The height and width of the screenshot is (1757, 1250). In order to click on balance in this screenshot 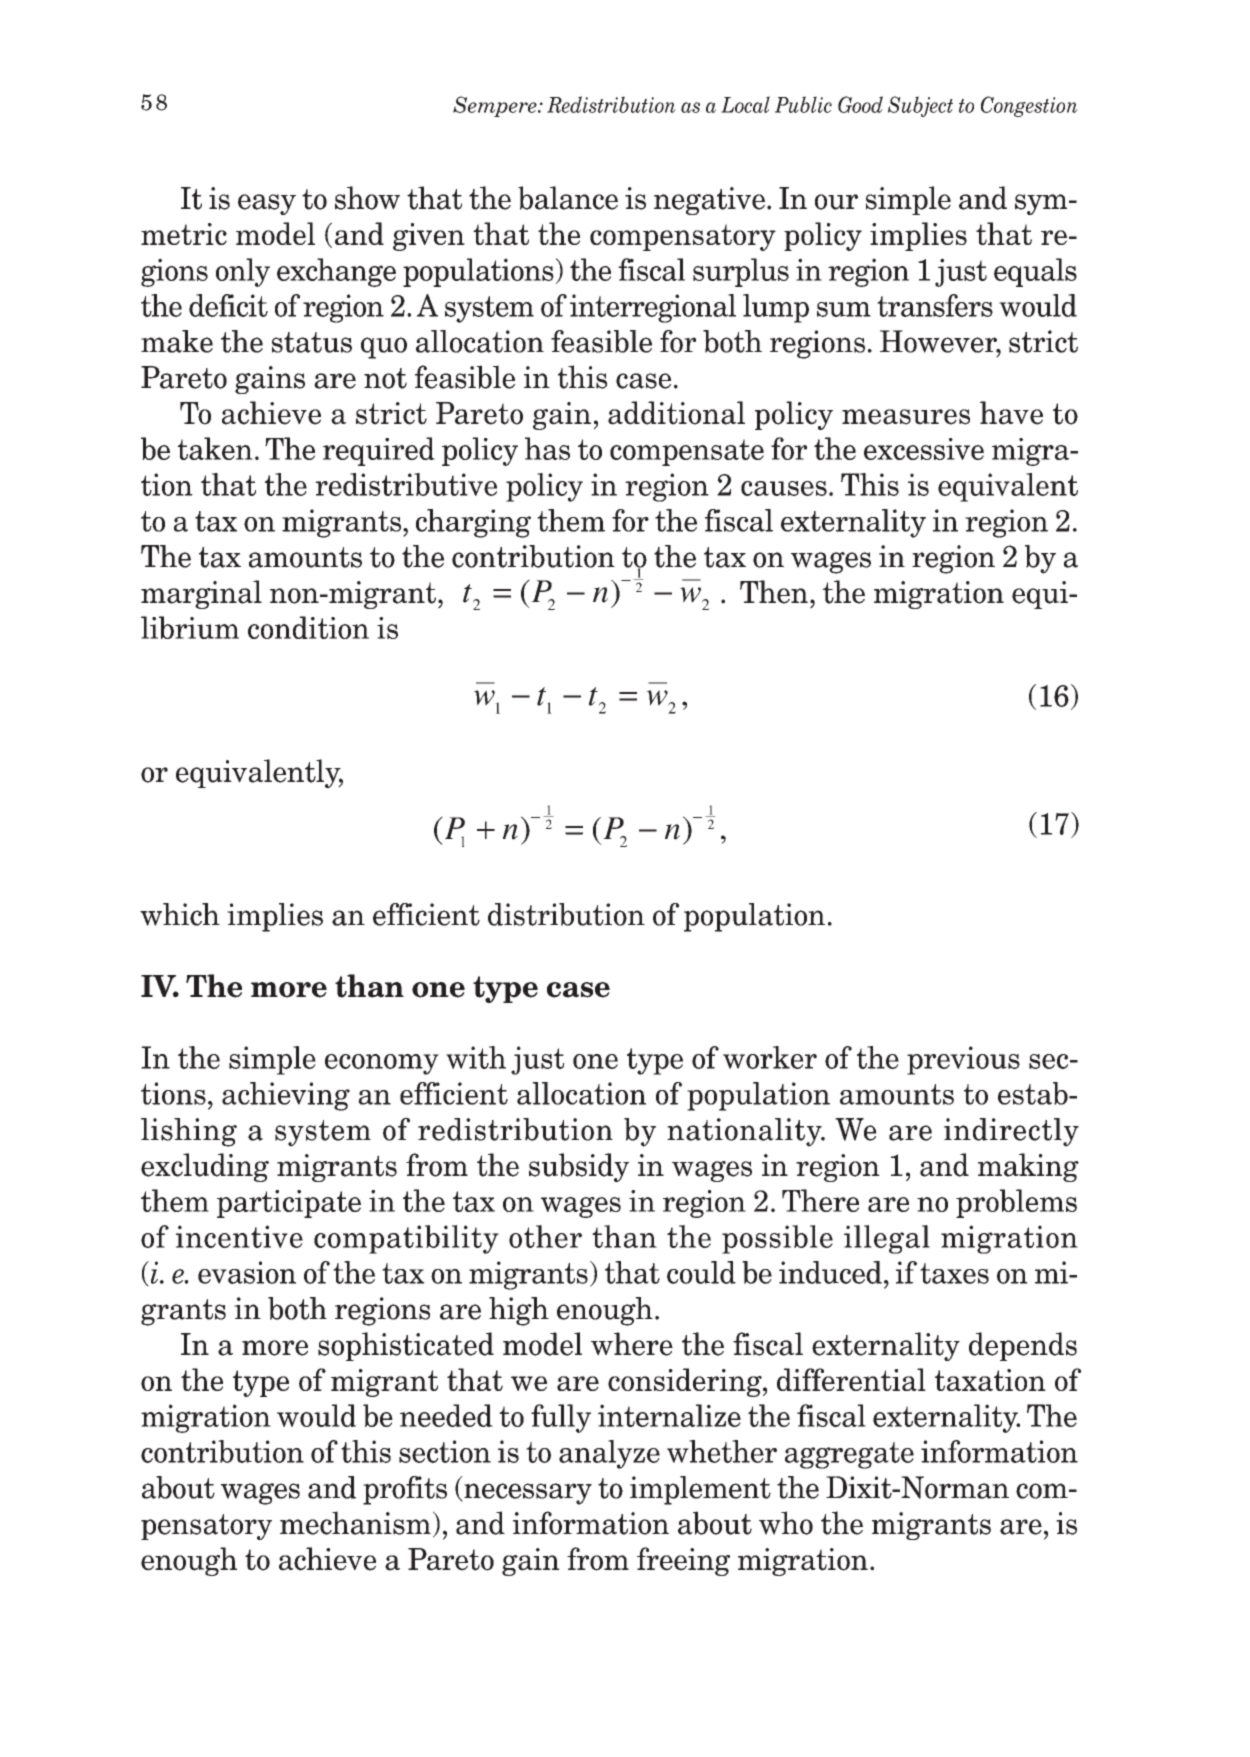, I will do `click(568, 198)`.
